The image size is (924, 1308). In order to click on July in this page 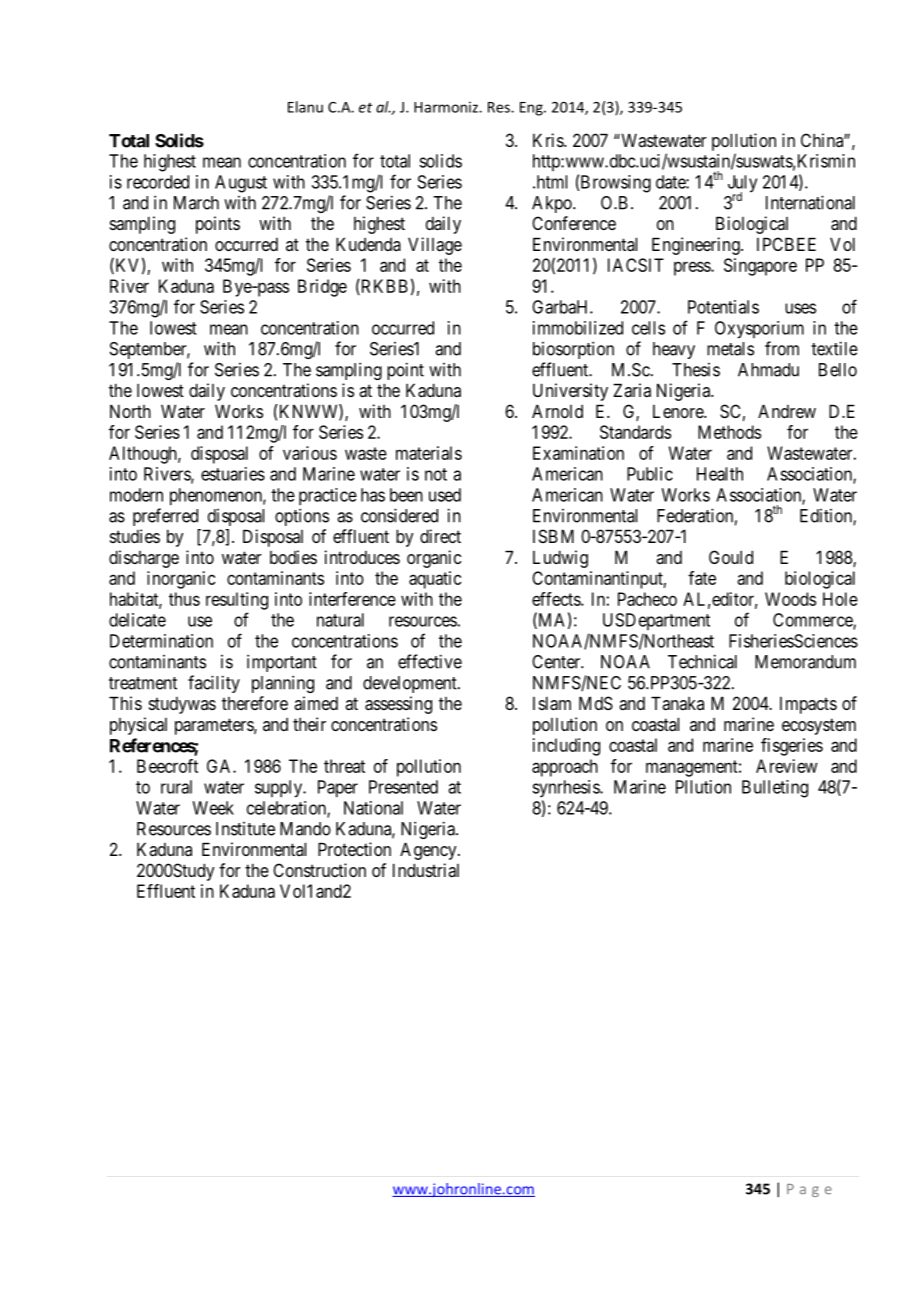, I will do `click(742, 185)`.
